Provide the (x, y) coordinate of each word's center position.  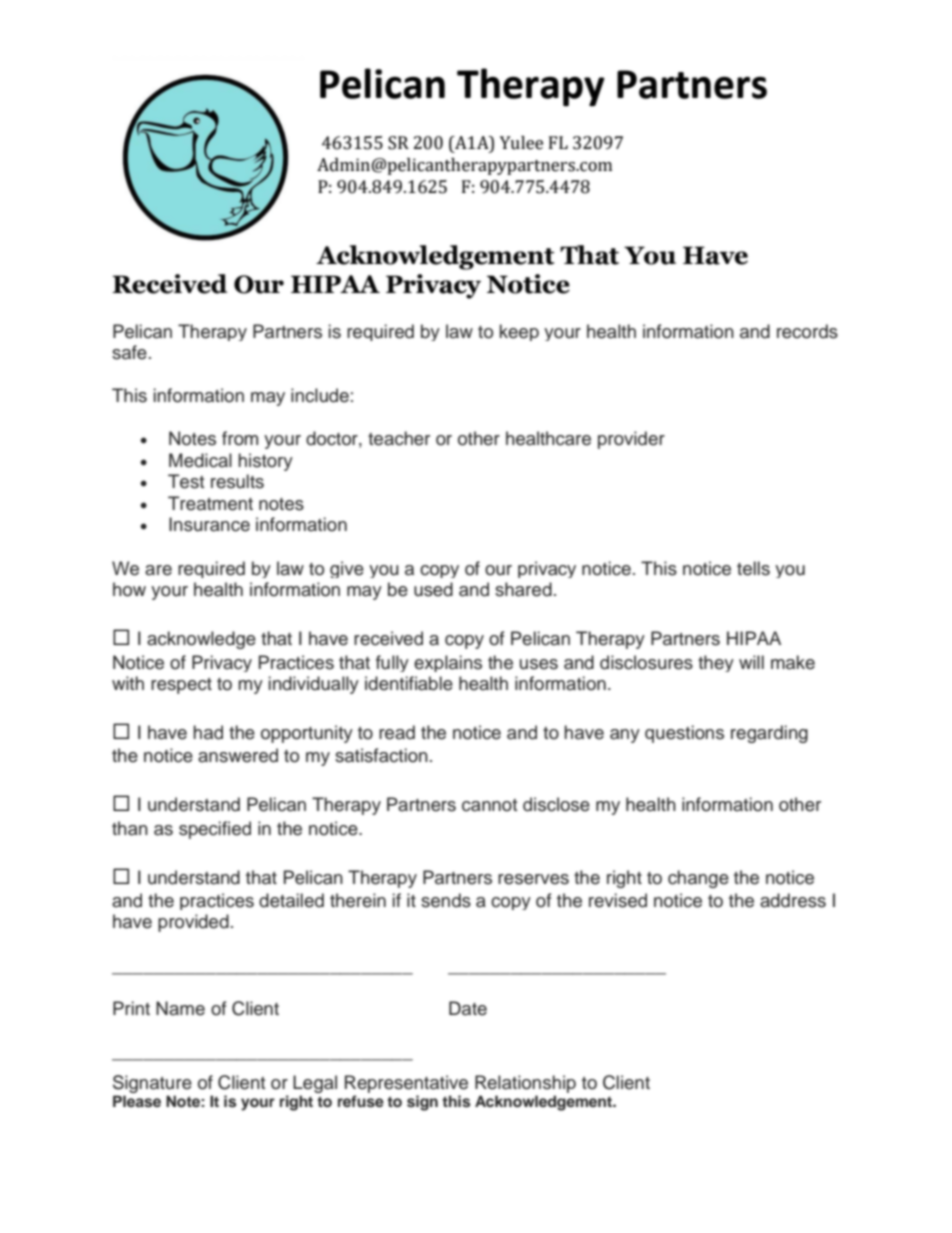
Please (137, 1101)
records (807, 331)
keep (519, 332)
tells (753, 568)
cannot (489, 805)
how (129, 589)
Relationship (525, 1084)
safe (129, 352)
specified (215, 830)
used (433, 589)
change (698, 879)
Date (468, 1008)
